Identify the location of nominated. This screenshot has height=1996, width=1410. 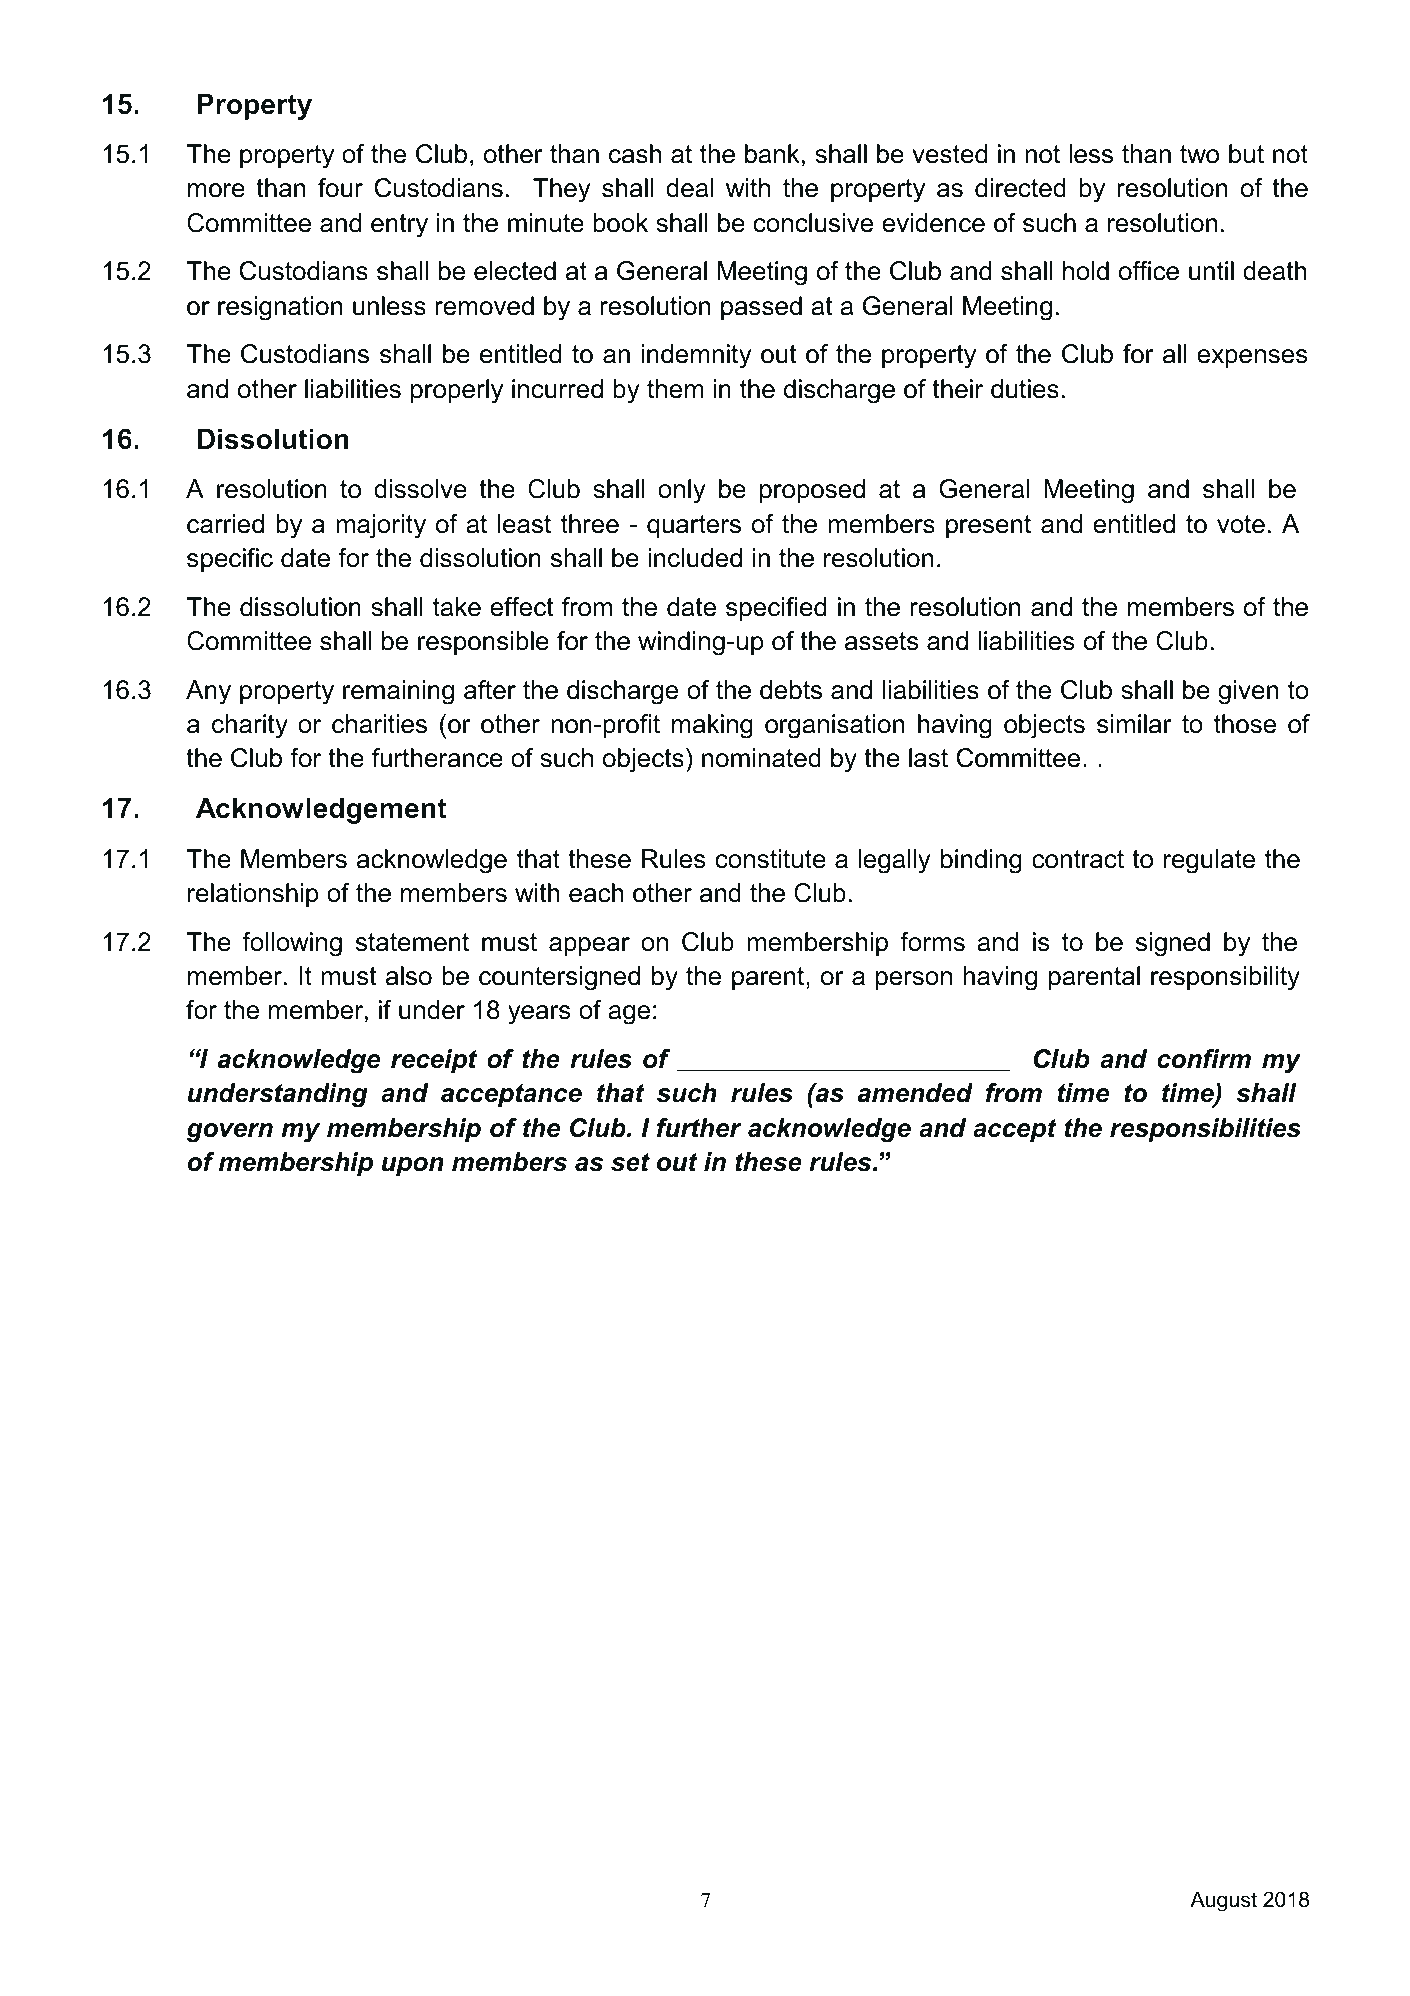
(761, 758).
